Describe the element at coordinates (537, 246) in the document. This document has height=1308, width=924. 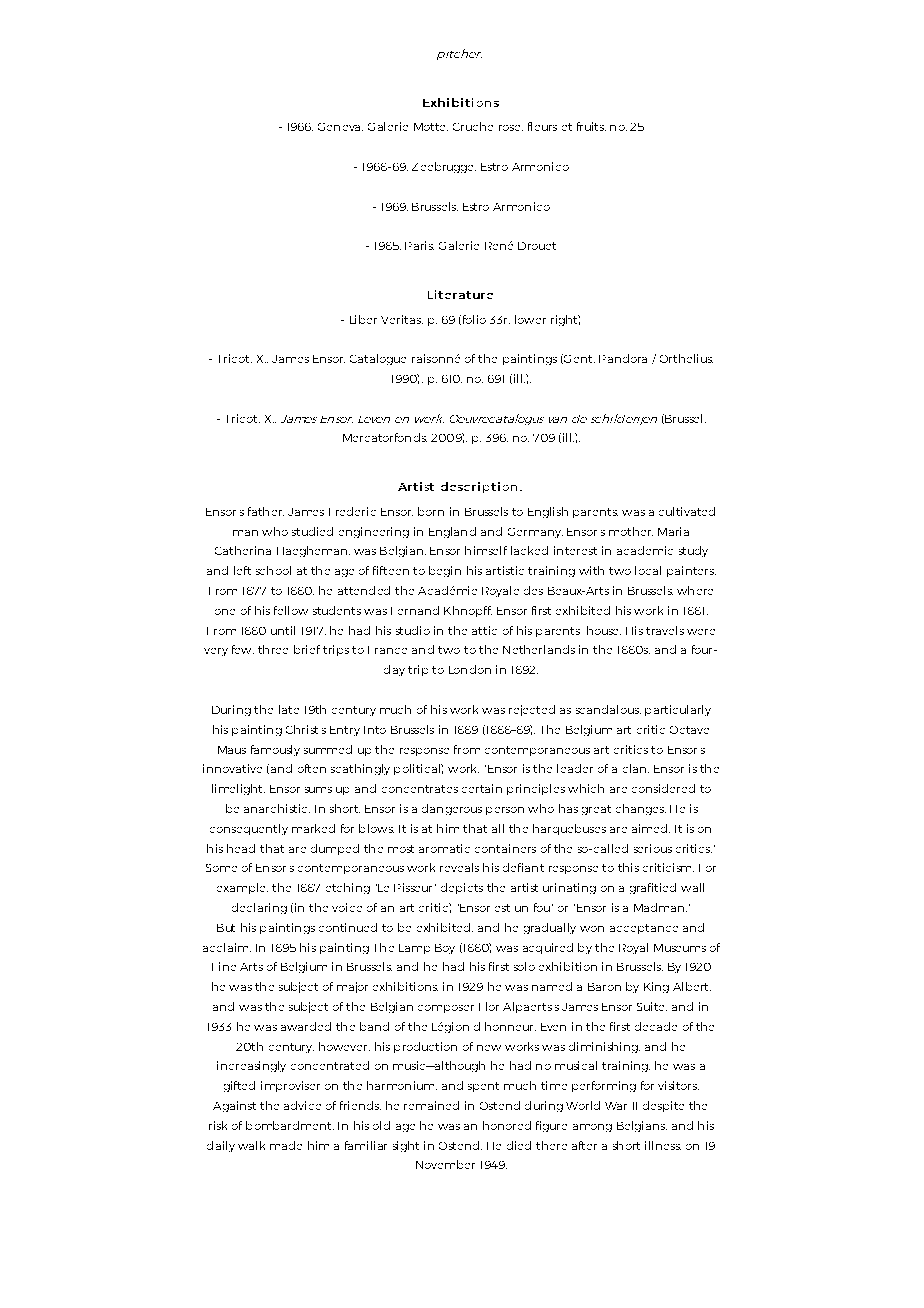
I see `Drouet` at that location.
